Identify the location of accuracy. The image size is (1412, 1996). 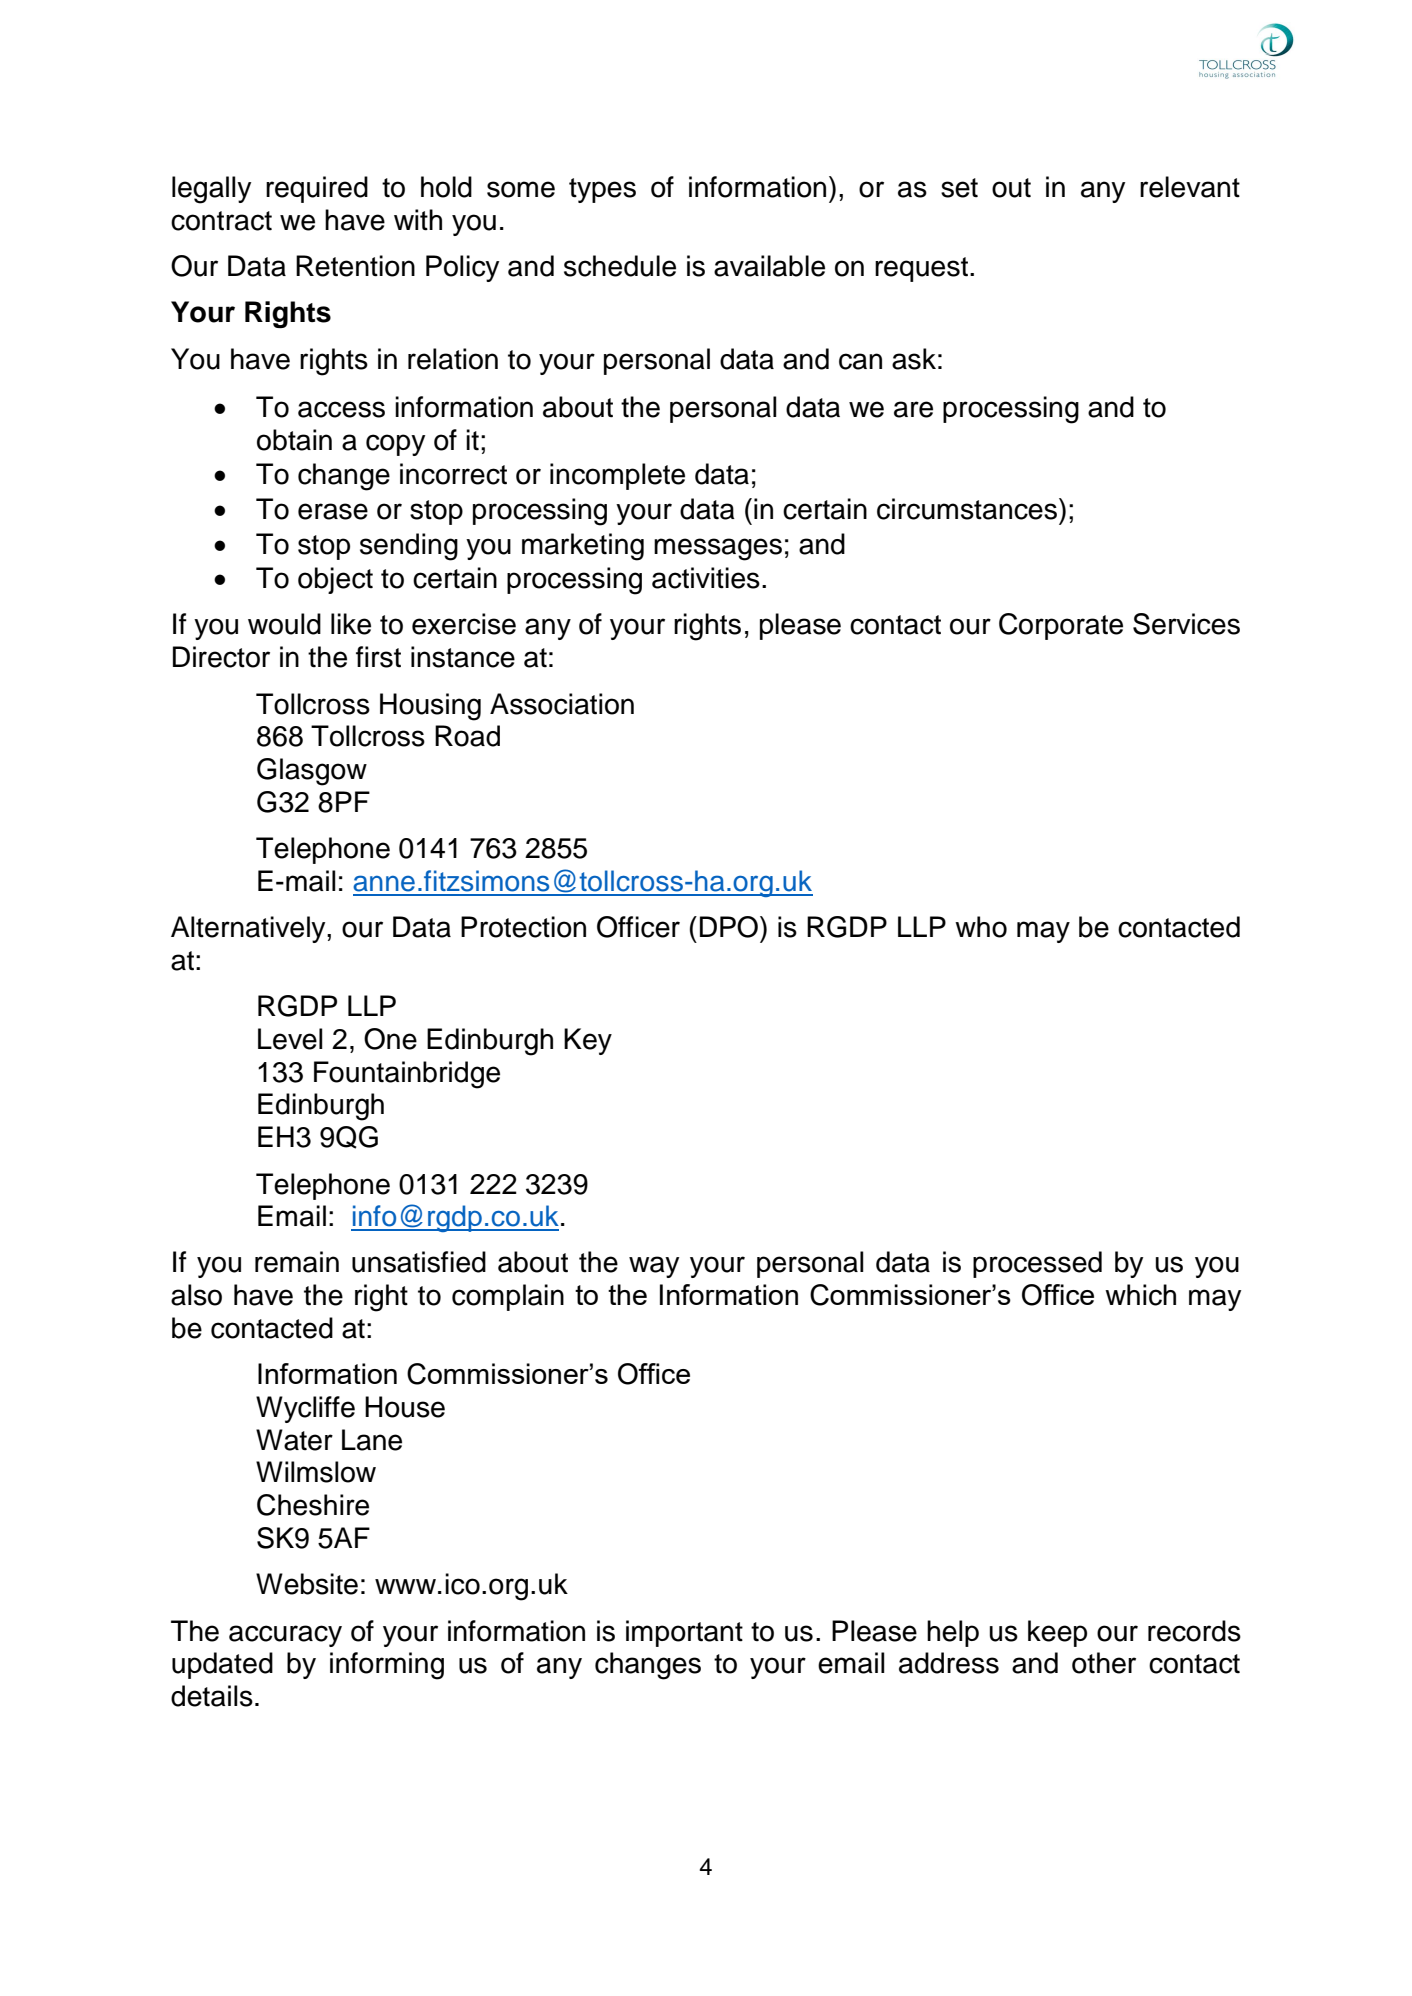
(285, 1636).
